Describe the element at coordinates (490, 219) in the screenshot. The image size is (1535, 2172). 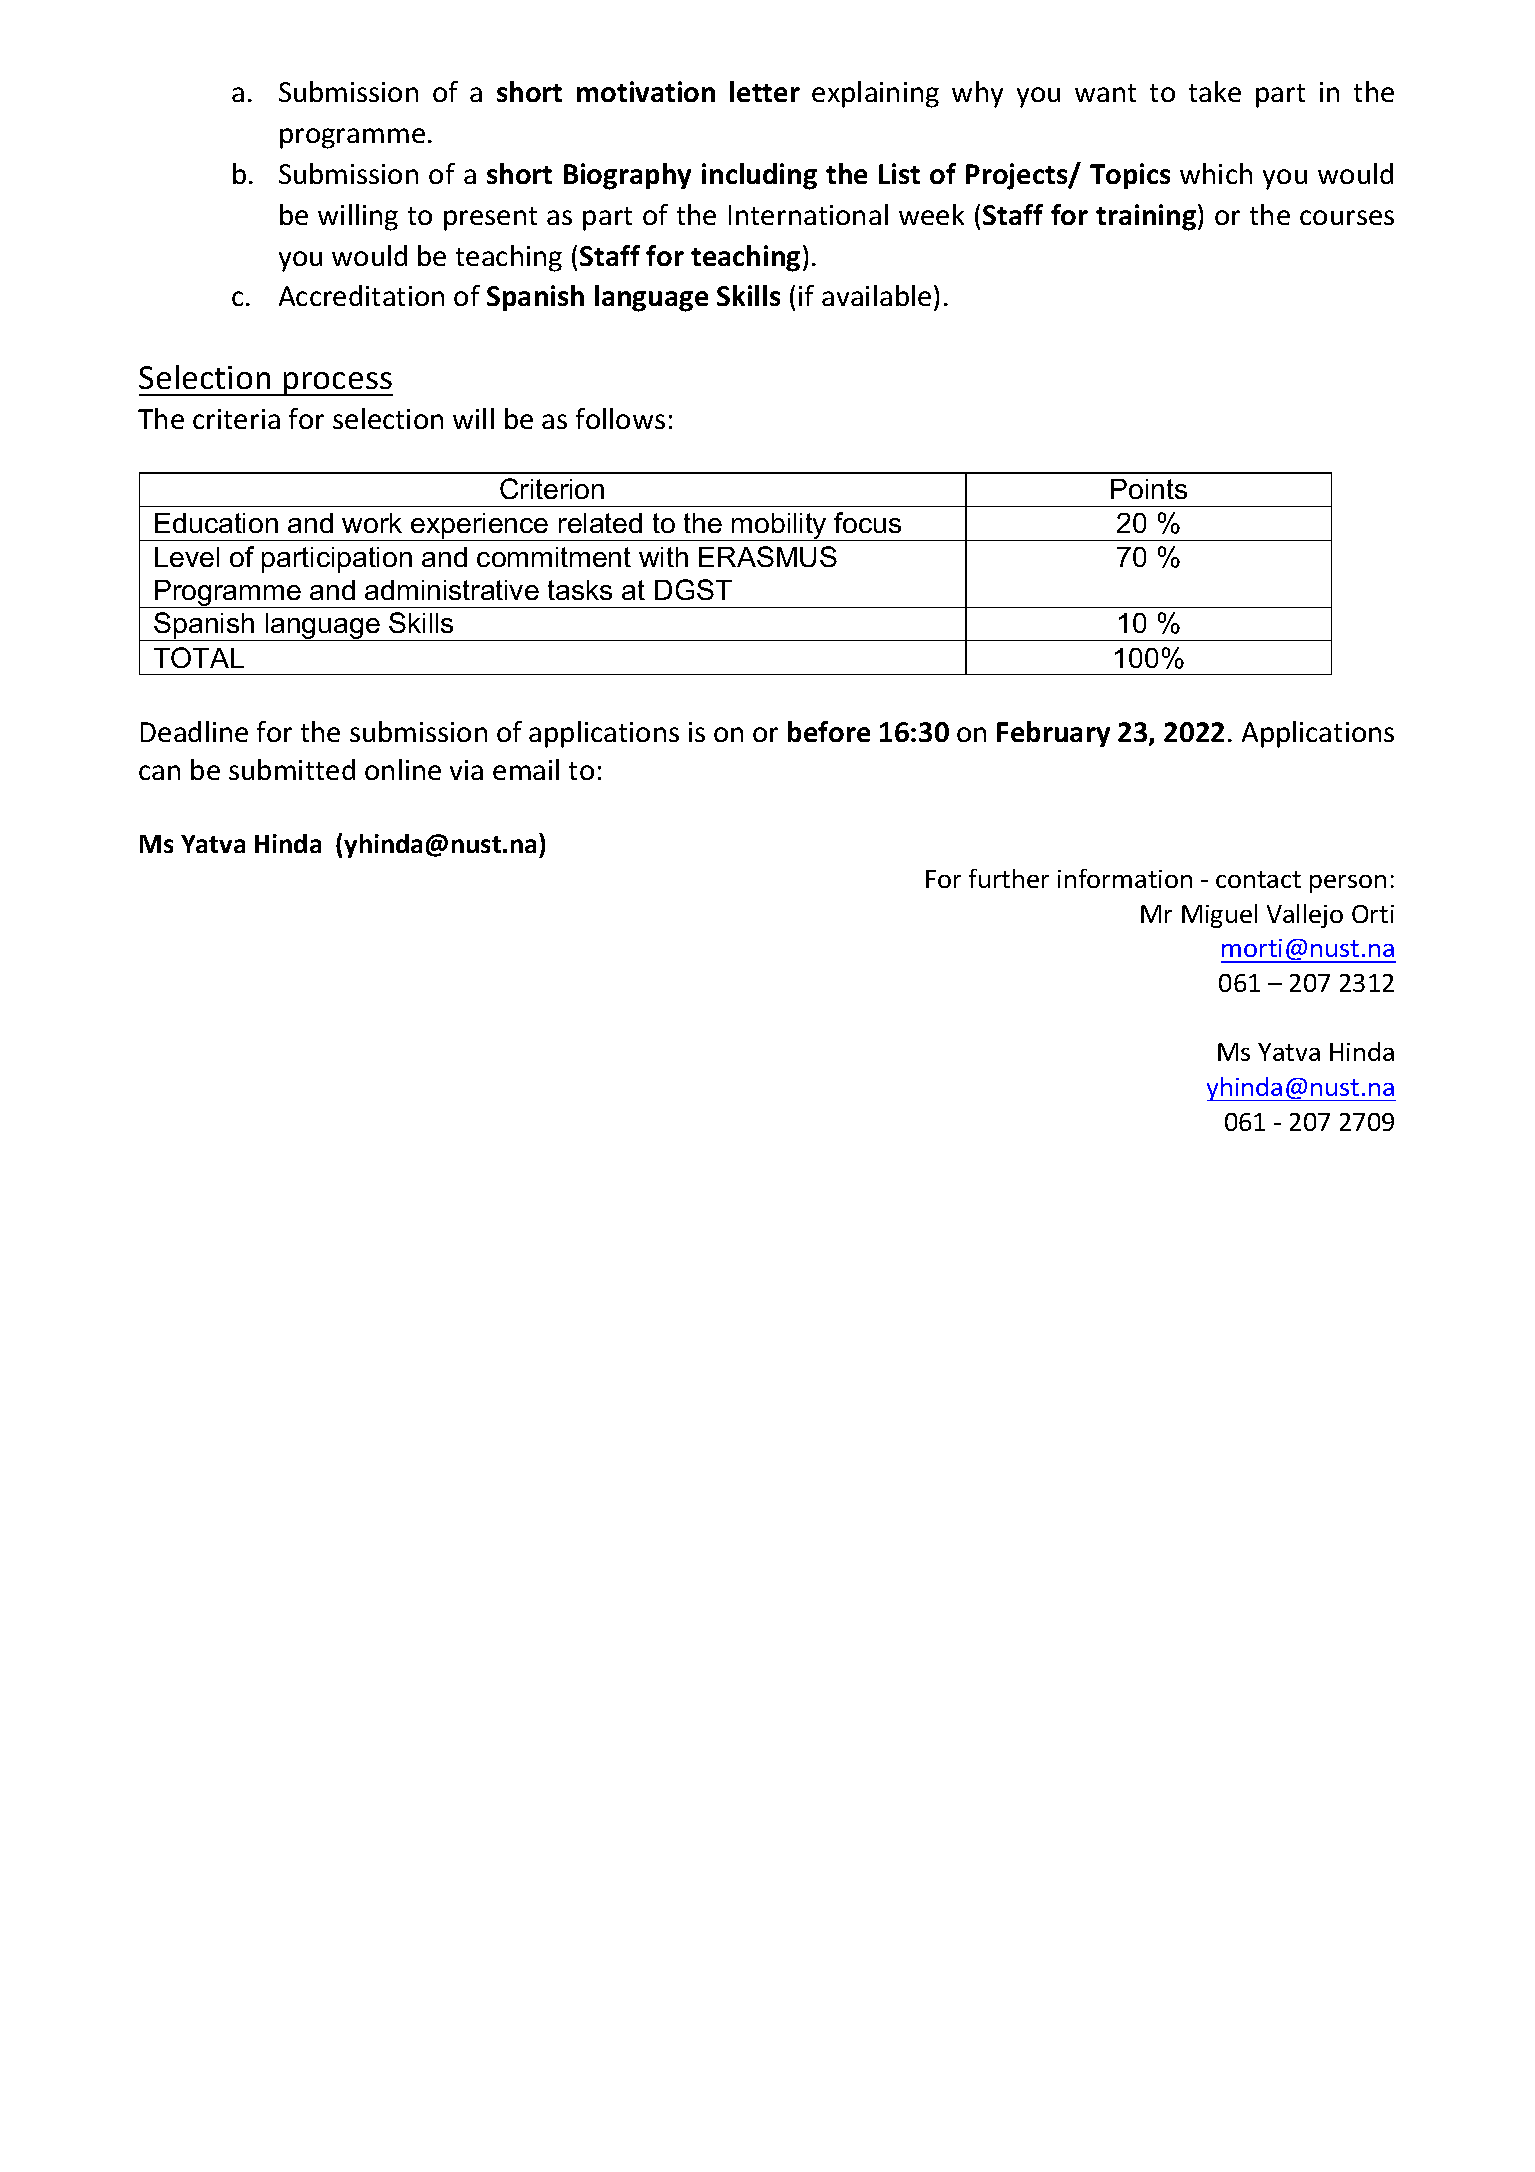
I see `present` at that location.
